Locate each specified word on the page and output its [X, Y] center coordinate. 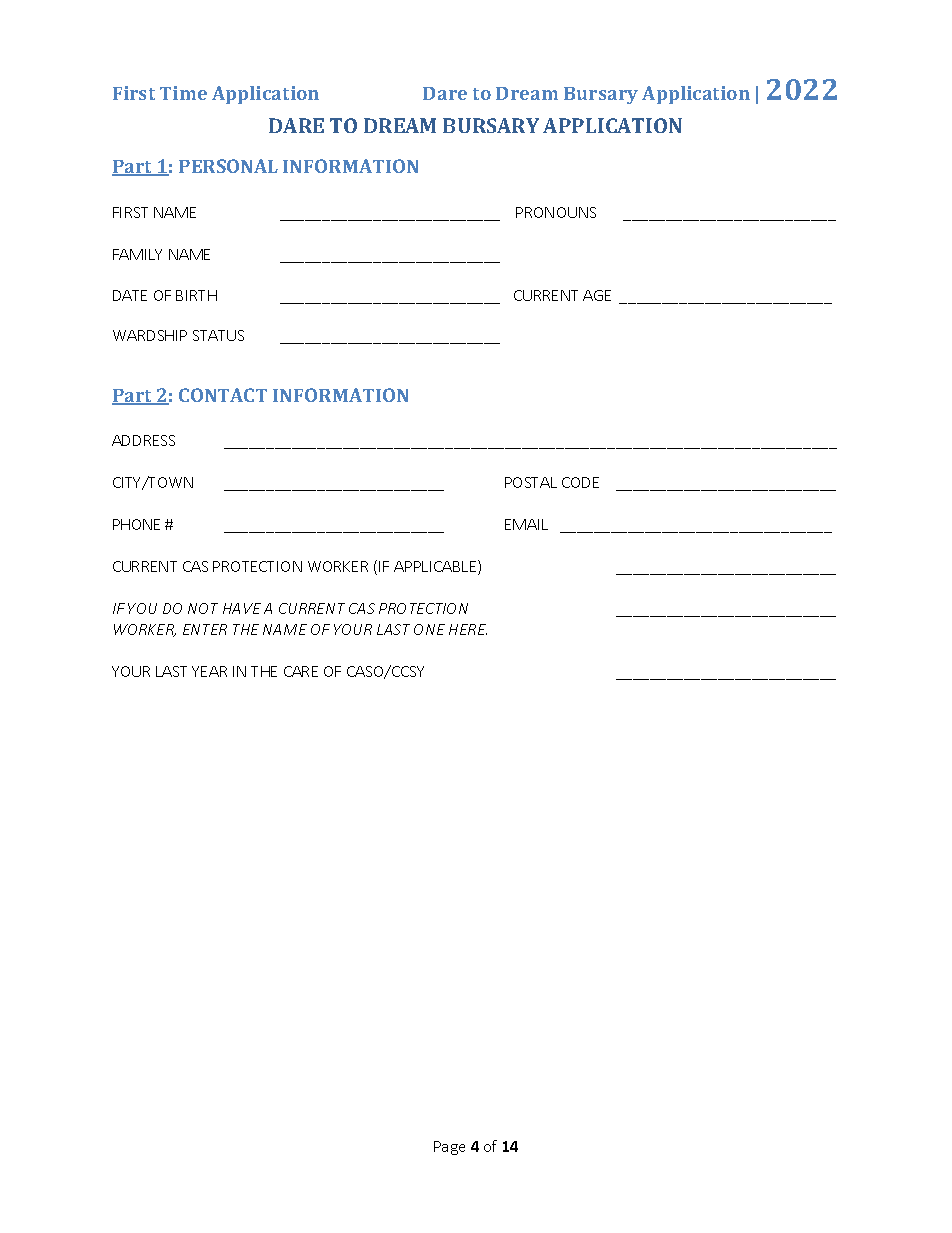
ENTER [205, 629]
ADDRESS [143, 440]
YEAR [209, 671]
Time [183, 93]
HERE [468, 629]
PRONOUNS [556, 212]
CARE [301, 671]
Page [449, 1148]
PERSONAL [228, 166]
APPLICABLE [436, 567]
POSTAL [531, 482]
